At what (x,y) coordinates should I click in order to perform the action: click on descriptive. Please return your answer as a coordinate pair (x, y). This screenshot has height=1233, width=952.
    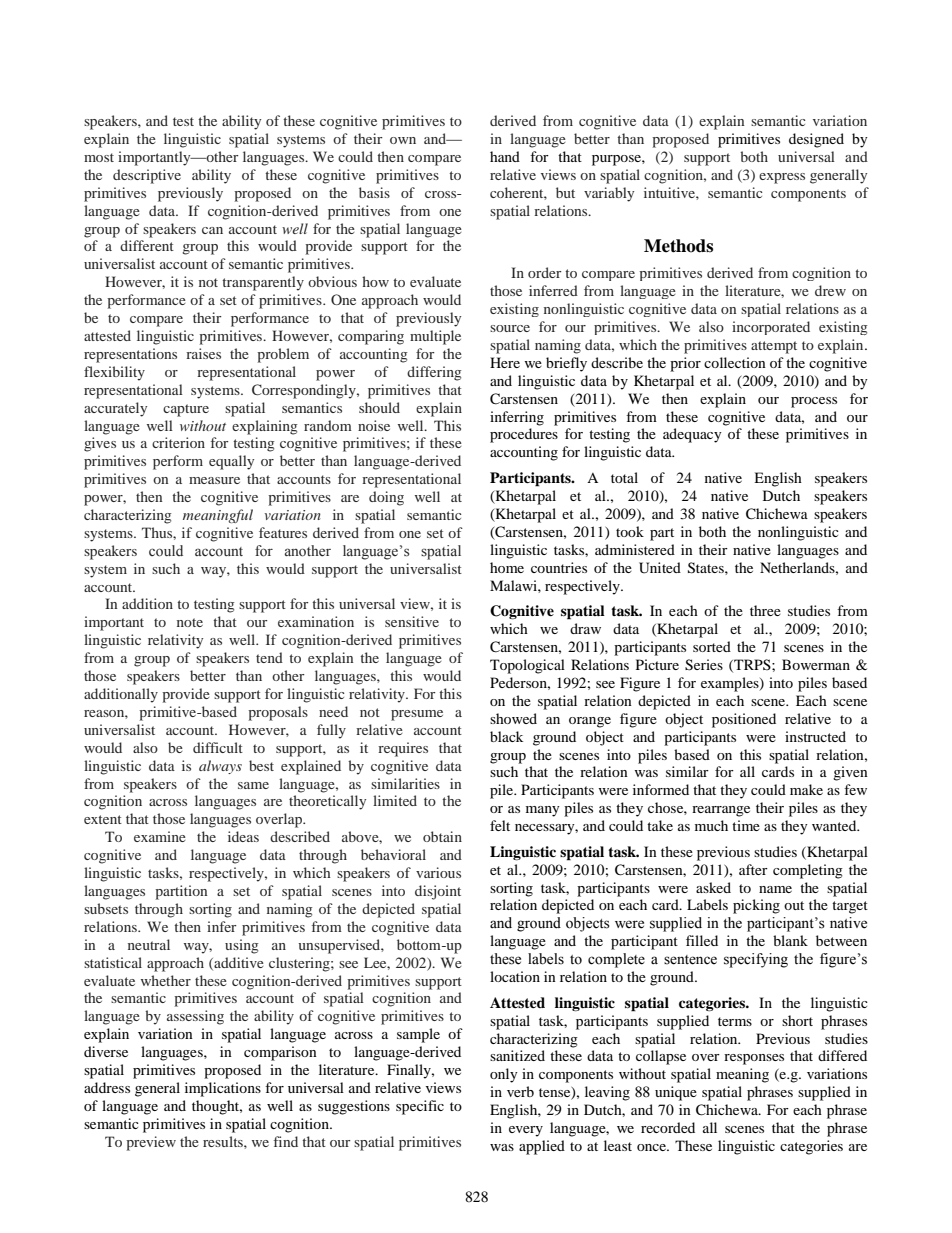
    Looking at the image, I should click on (147, 176).
